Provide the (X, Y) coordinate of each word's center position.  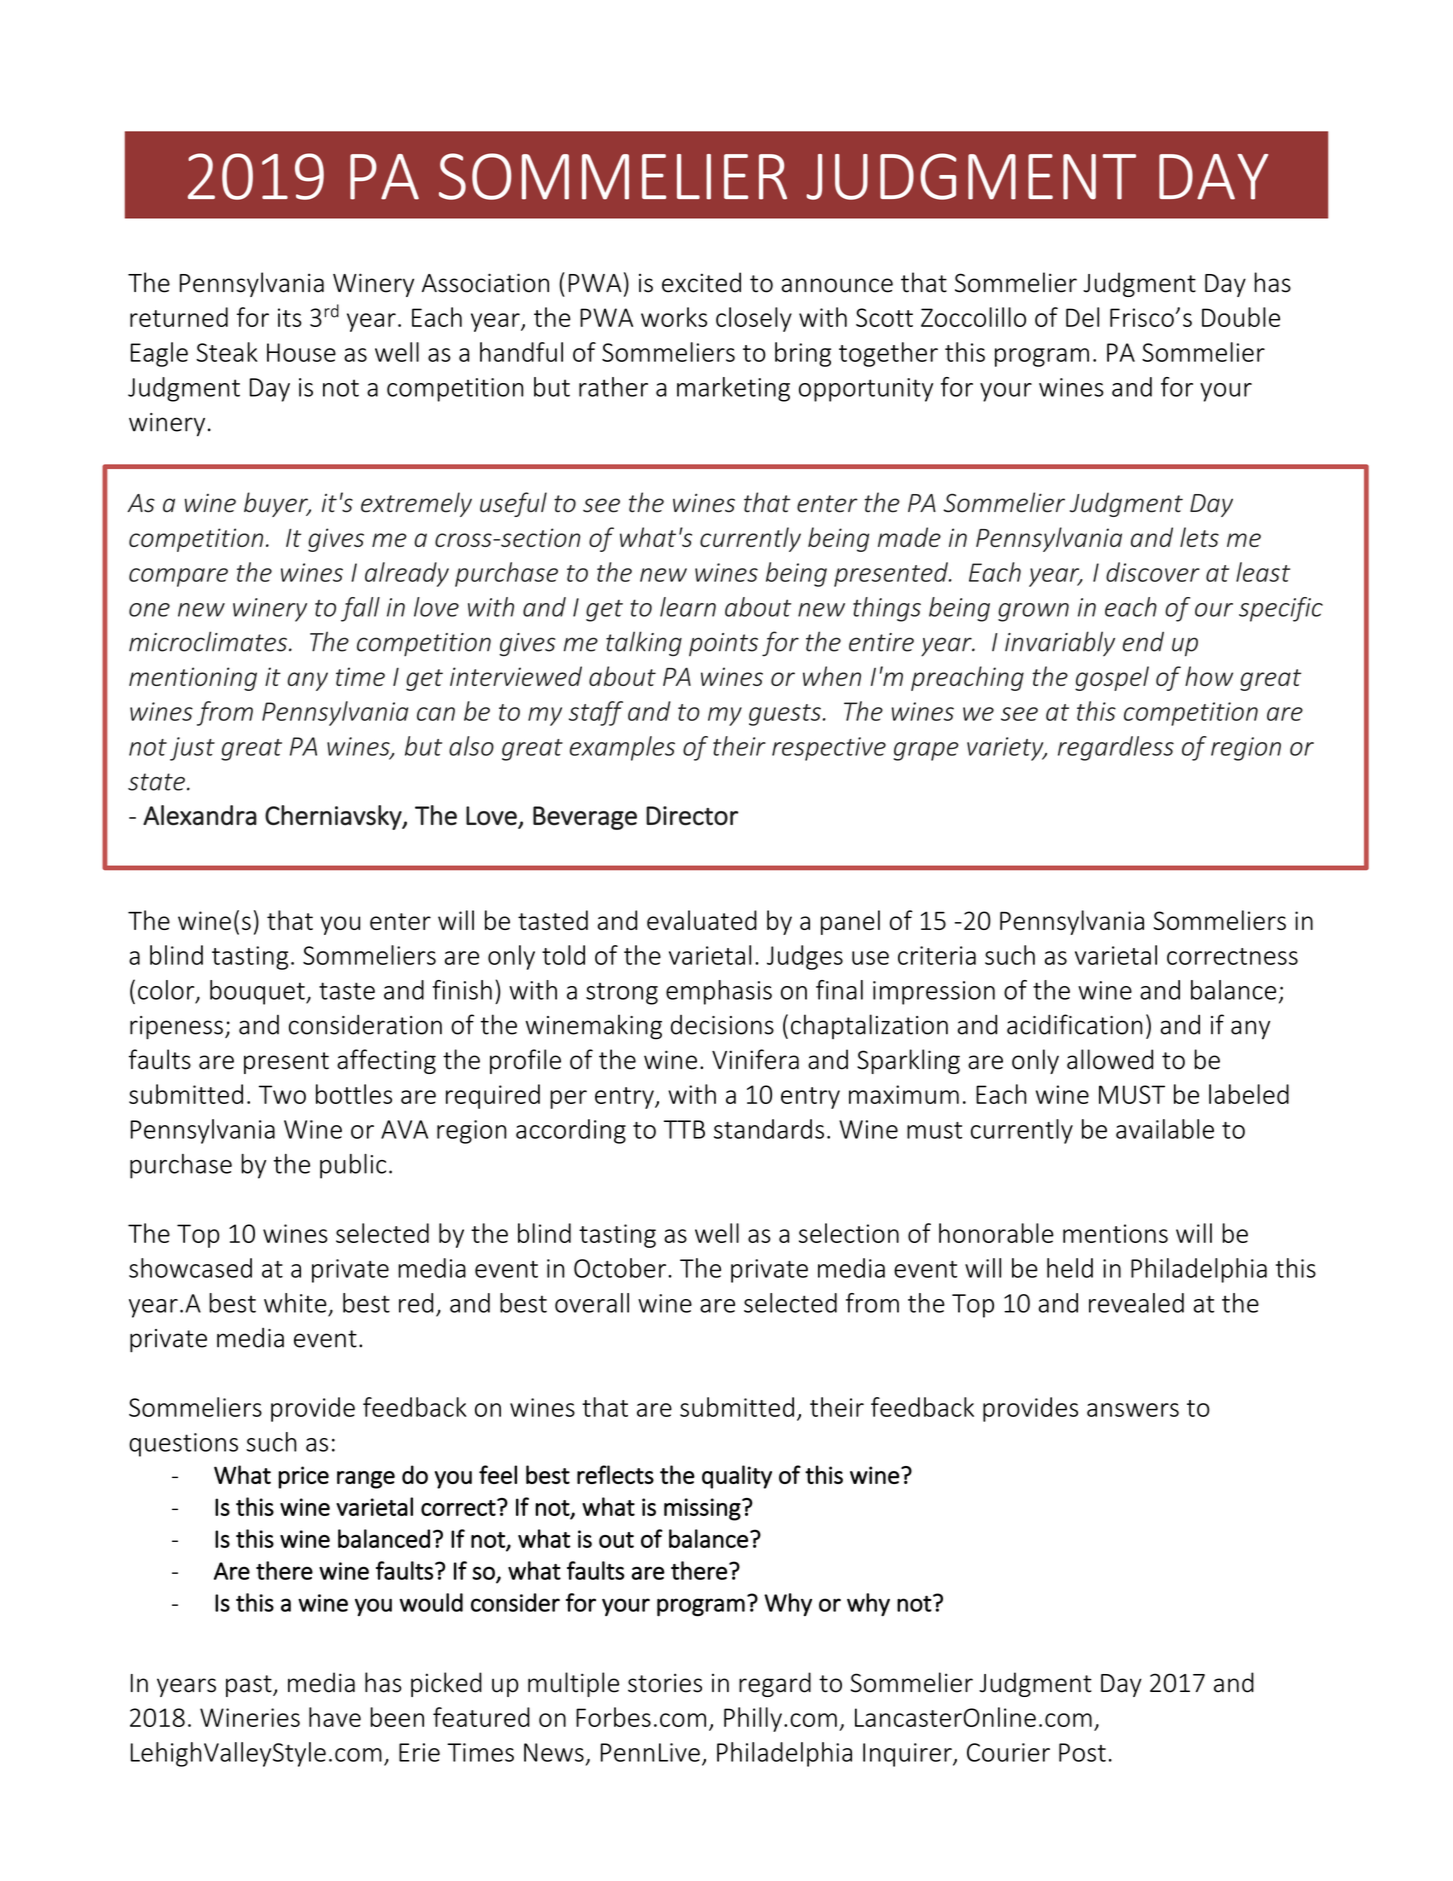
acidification (1074, 1024)
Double (1241, 317)
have (335, 1717)
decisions (722, 1025)
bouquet (258, 992)
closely (754, 319)
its (290, 317)
